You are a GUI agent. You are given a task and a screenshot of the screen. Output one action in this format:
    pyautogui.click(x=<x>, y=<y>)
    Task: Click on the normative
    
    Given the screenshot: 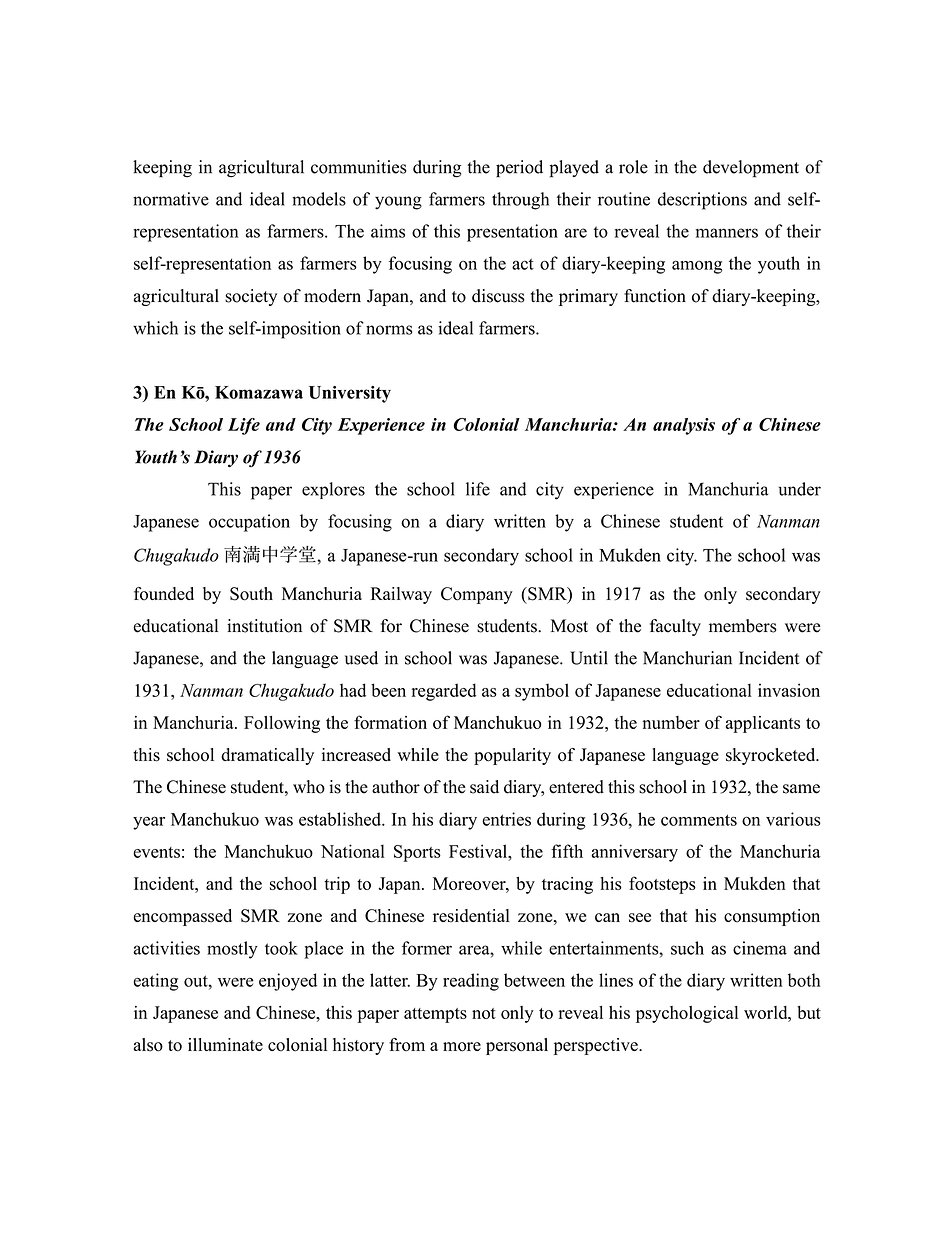 What is the action you would take?
    pyautogui.click(x=171, y=199)
